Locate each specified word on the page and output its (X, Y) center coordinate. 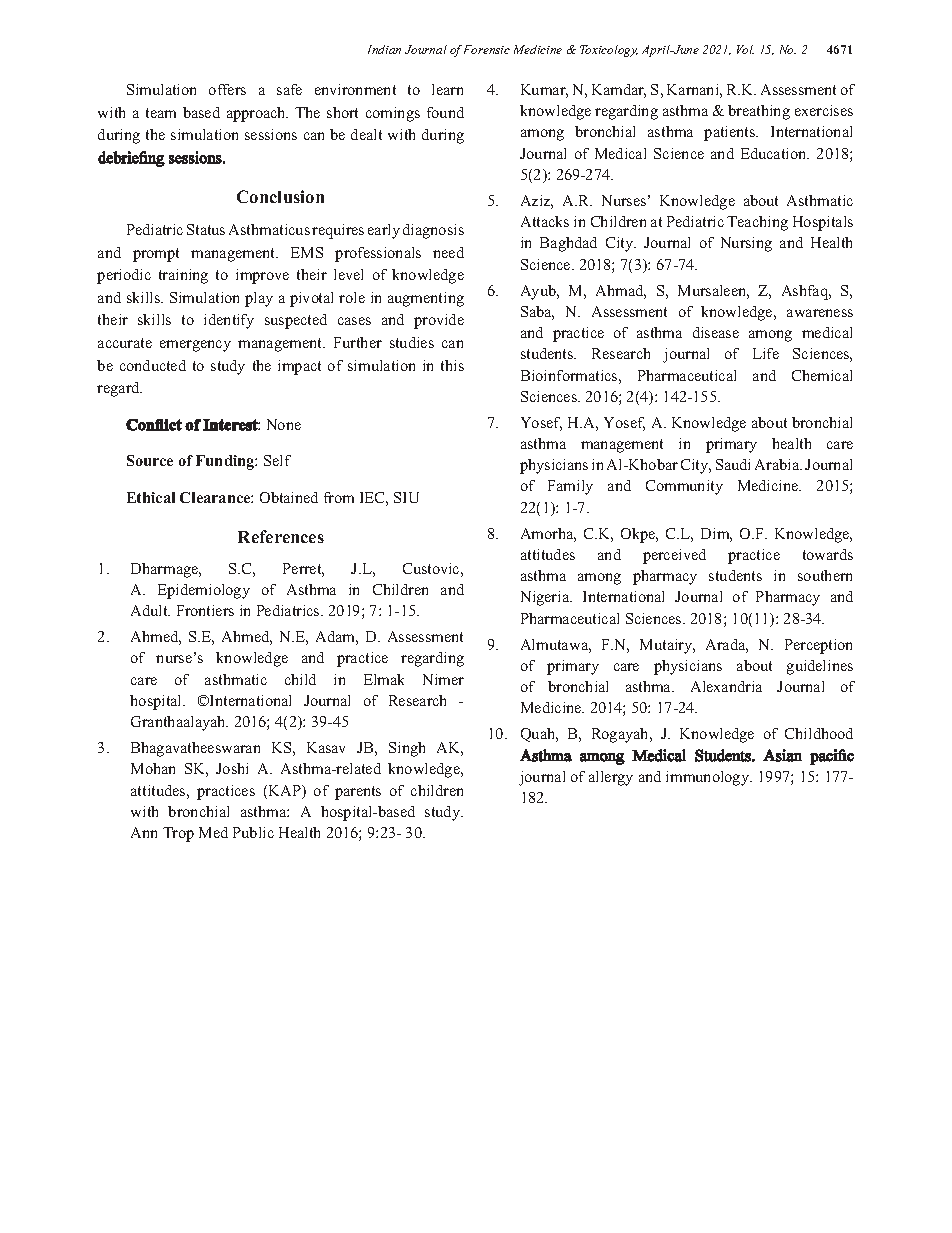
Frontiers (205, 610)
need (448, 252)
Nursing (746, 244)
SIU (406, 497)
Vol (745, 49)
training (183, 276)
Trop (178, 834)
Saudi (733, 464)
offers (227, 89)
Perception (818, 646)
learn (447, 89)
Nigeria (546, 598)
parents (358, 793)
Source (150, 460)
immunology (709, 778)
